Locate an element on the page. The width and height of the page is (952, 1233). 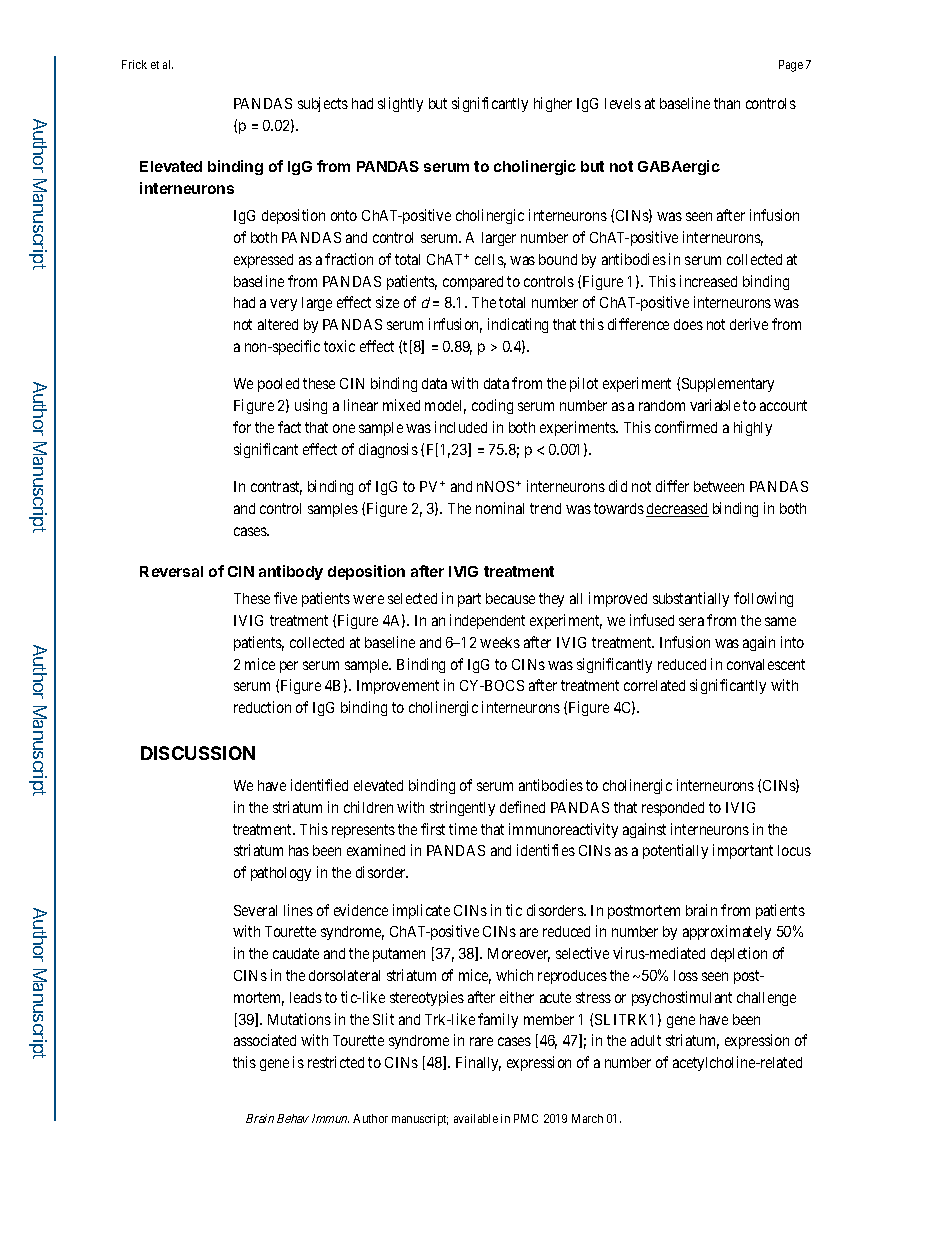
part is located at coordinates (469, 600).
